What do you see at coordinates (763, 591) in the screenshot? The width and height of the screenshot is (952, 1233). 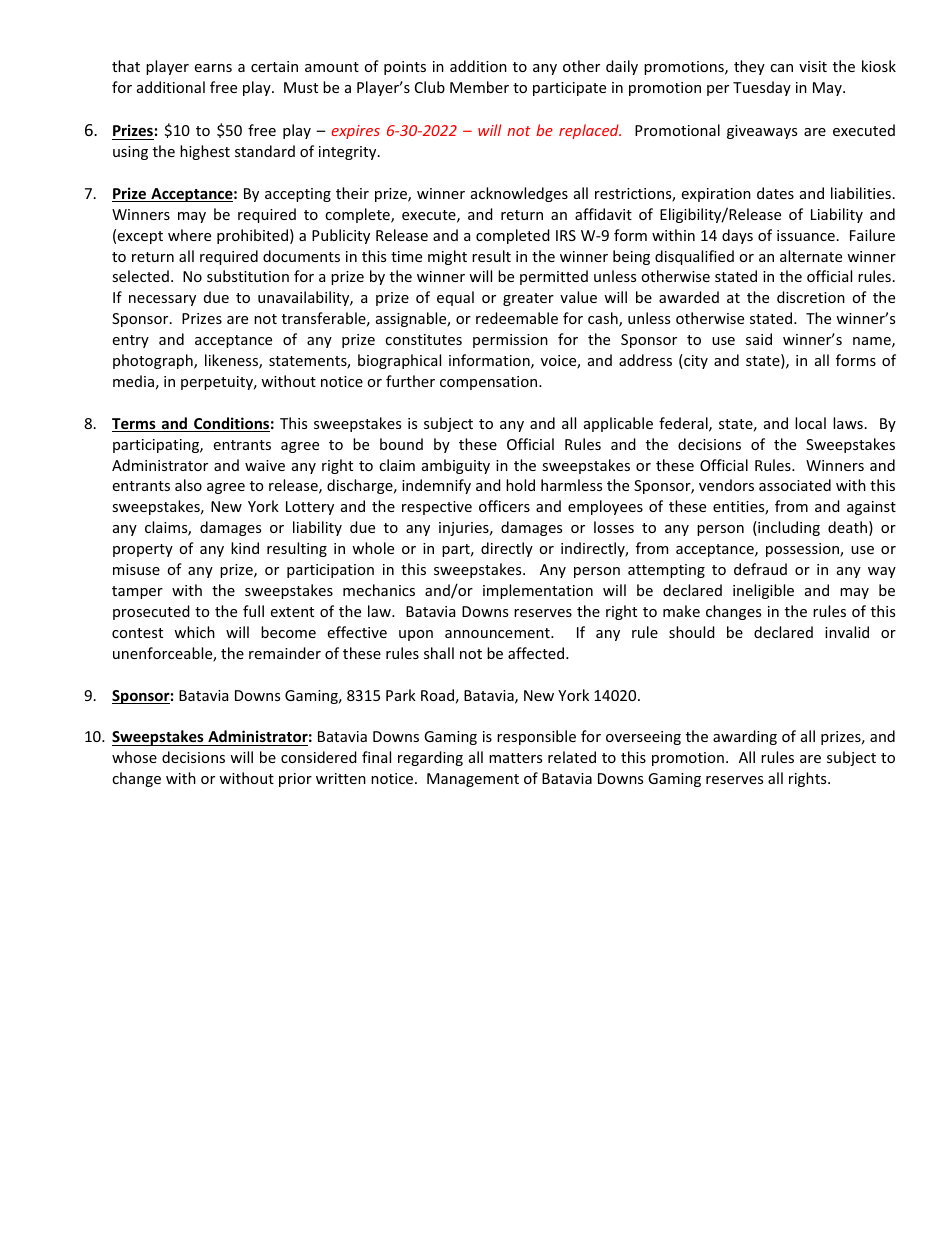 I see `ineligible` at bounding box center [763, 591].
